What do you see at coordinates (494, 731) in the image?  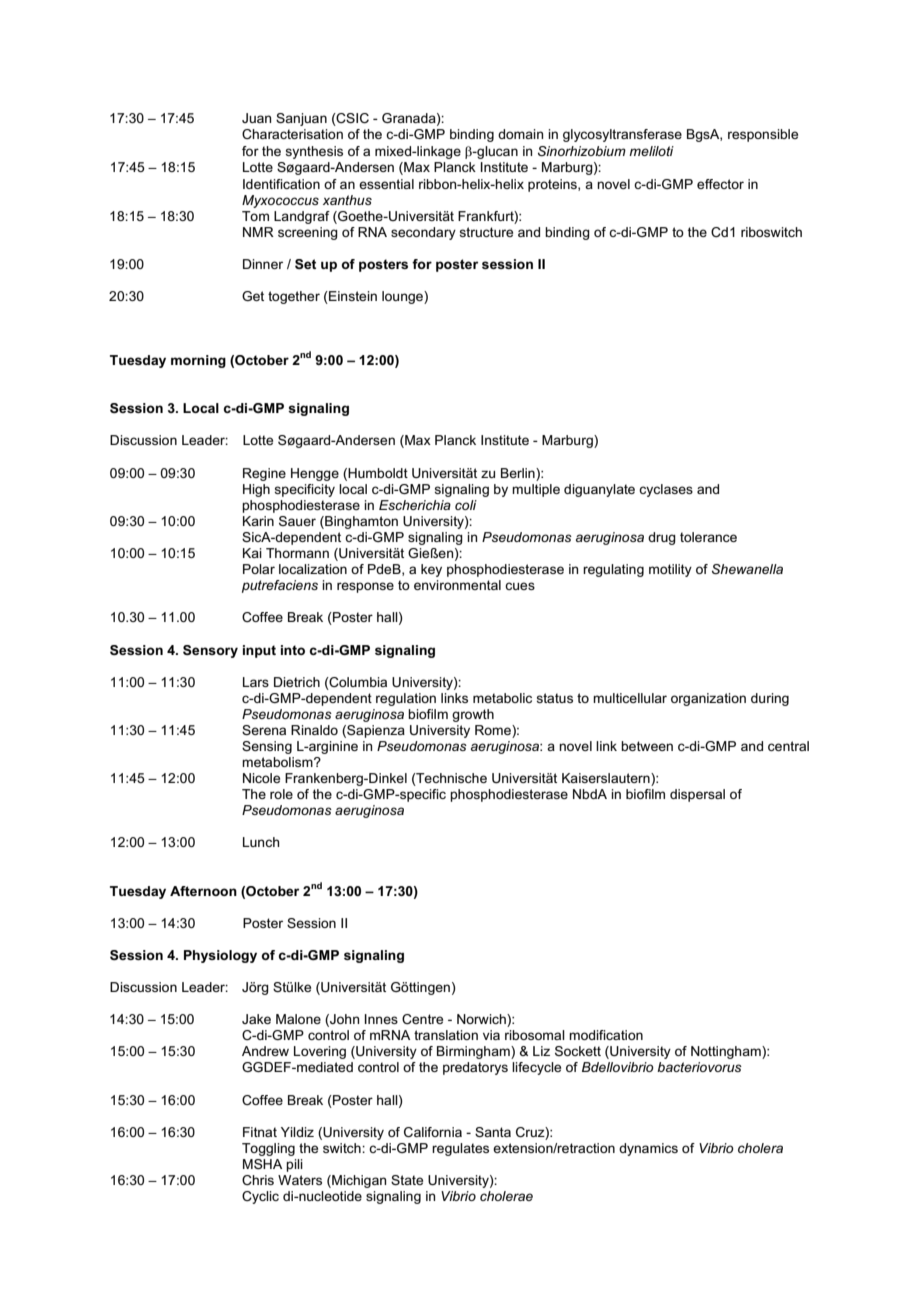 I see `Rome` at bounding box center [494, 731].
